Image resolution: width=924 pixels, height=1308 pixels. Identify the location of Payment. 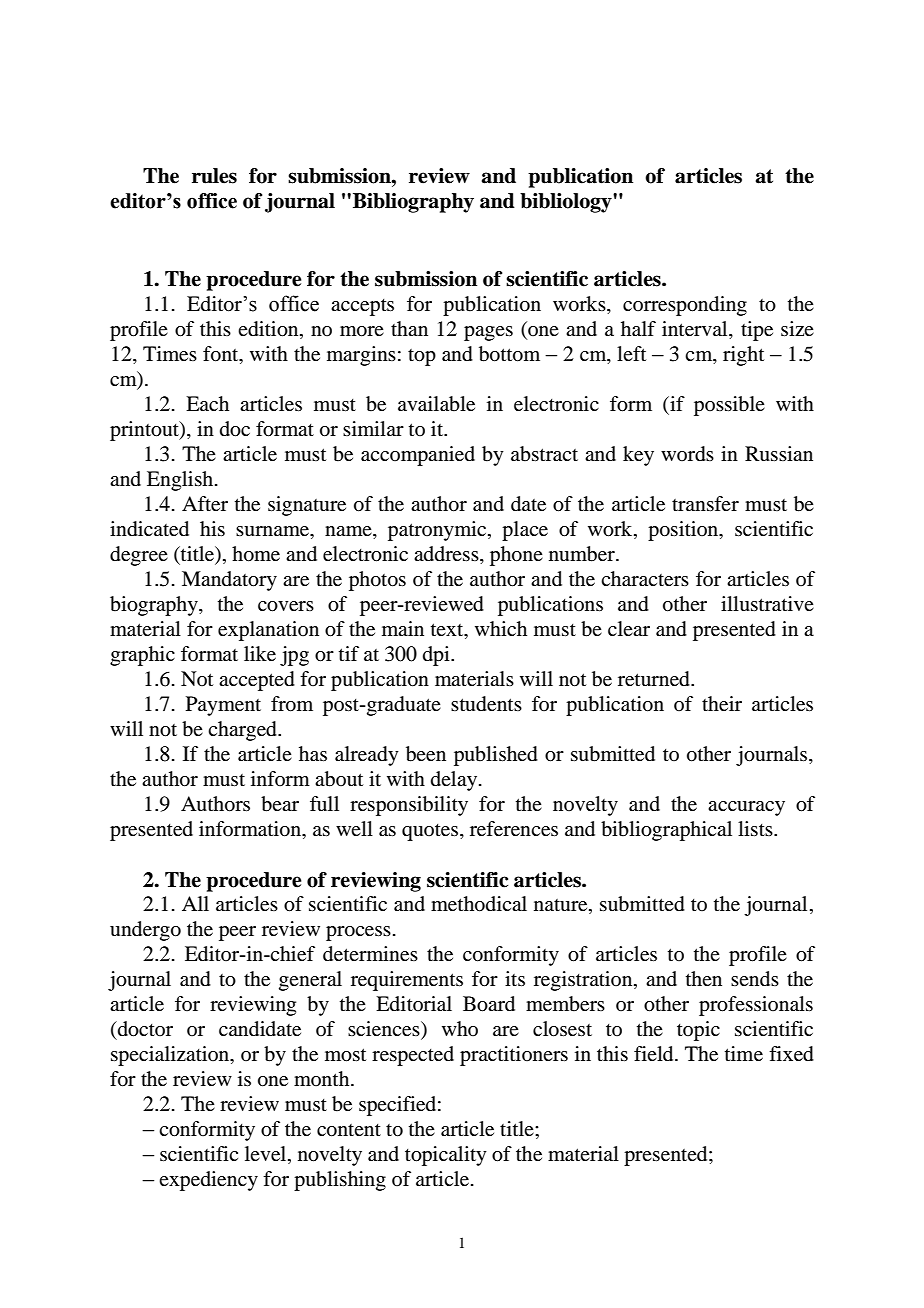
(223, 706).
